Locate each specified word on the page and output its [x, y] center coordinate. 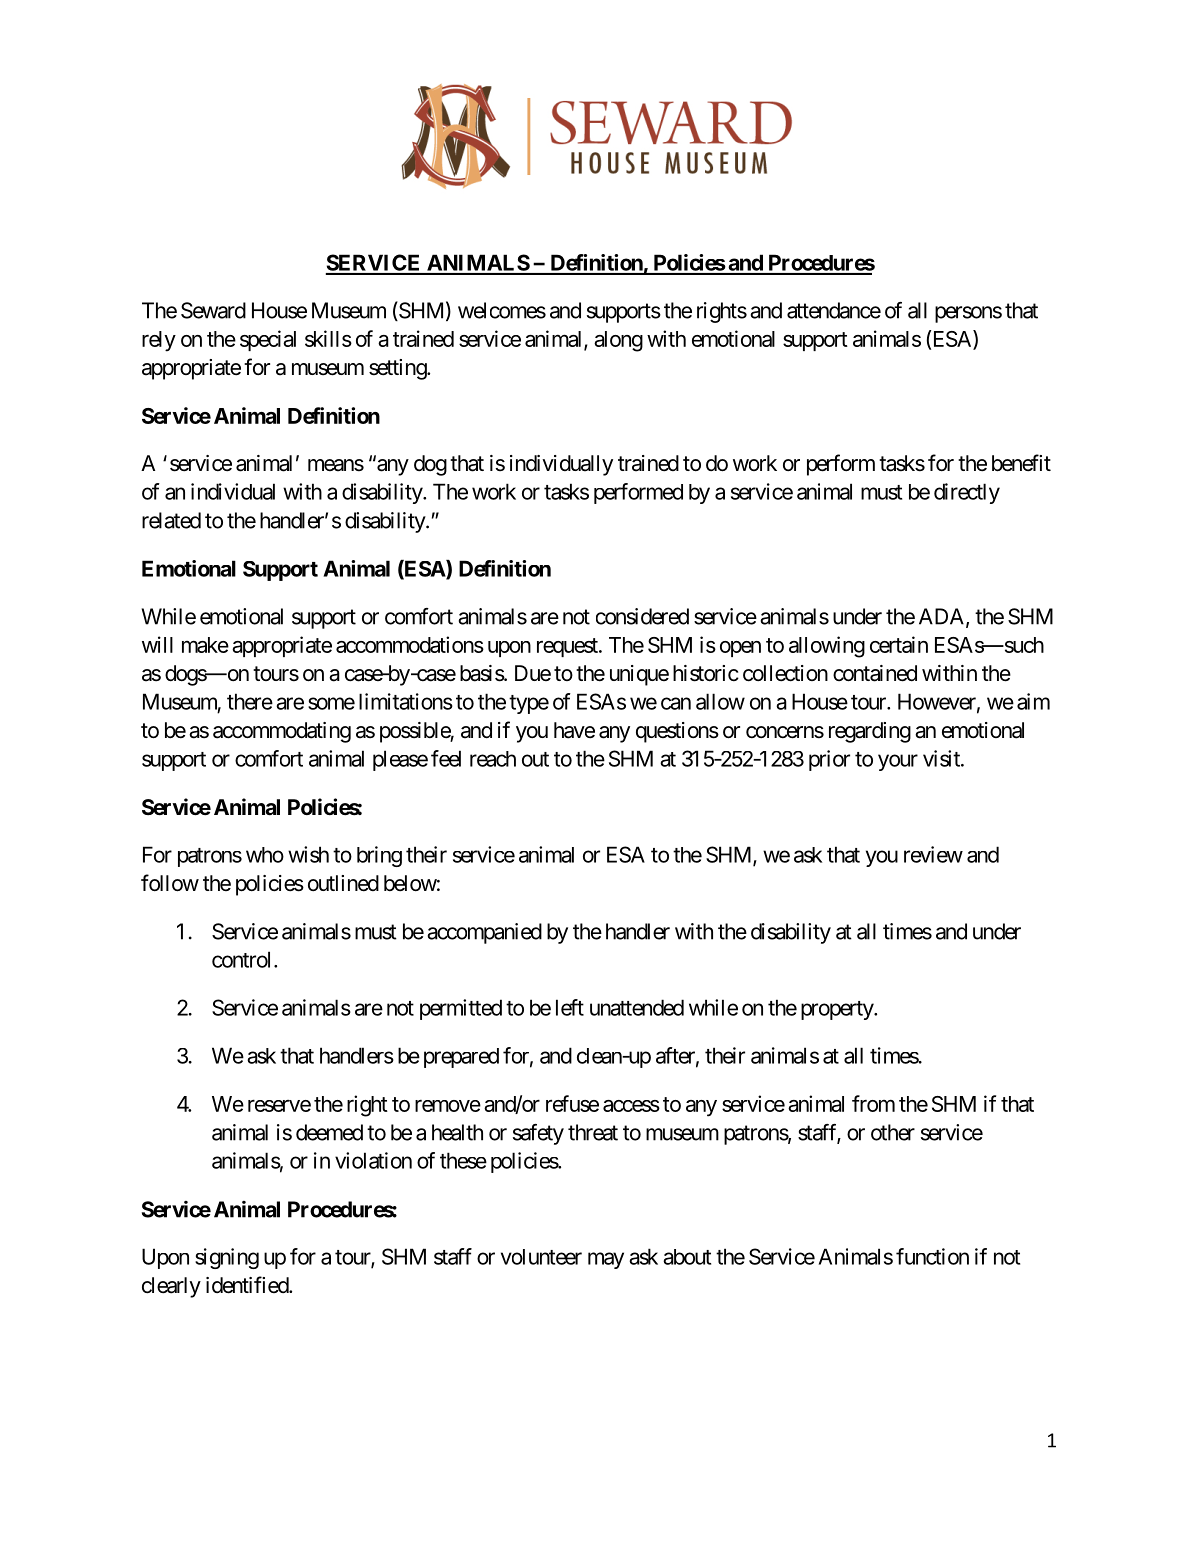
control [243, 959]
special [268, 340]
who [265, 855]
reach [493, 759]
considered [642, 616]
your [898, 762]
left [570, 1007]
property [838, 1010]
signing [227, 1258]
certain [899, 644]
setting [398, 369]
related [171, 520]
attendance [834, 310]
